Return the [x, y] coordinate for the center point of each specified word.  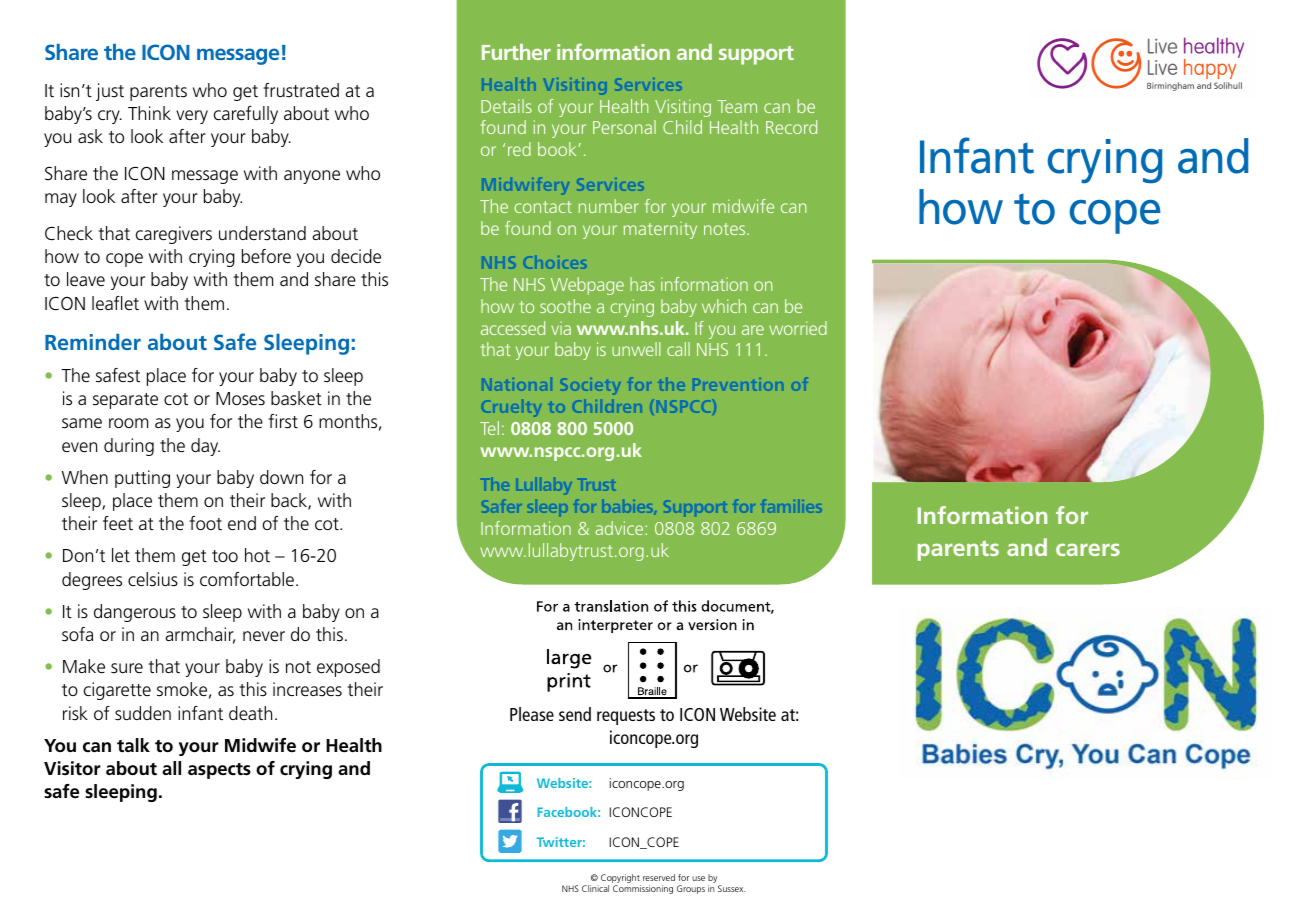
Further [516, 52]
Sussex [731, 888]
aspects [219, 771]
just [110, 92]
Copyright [621, 880]
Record [791, 127]
